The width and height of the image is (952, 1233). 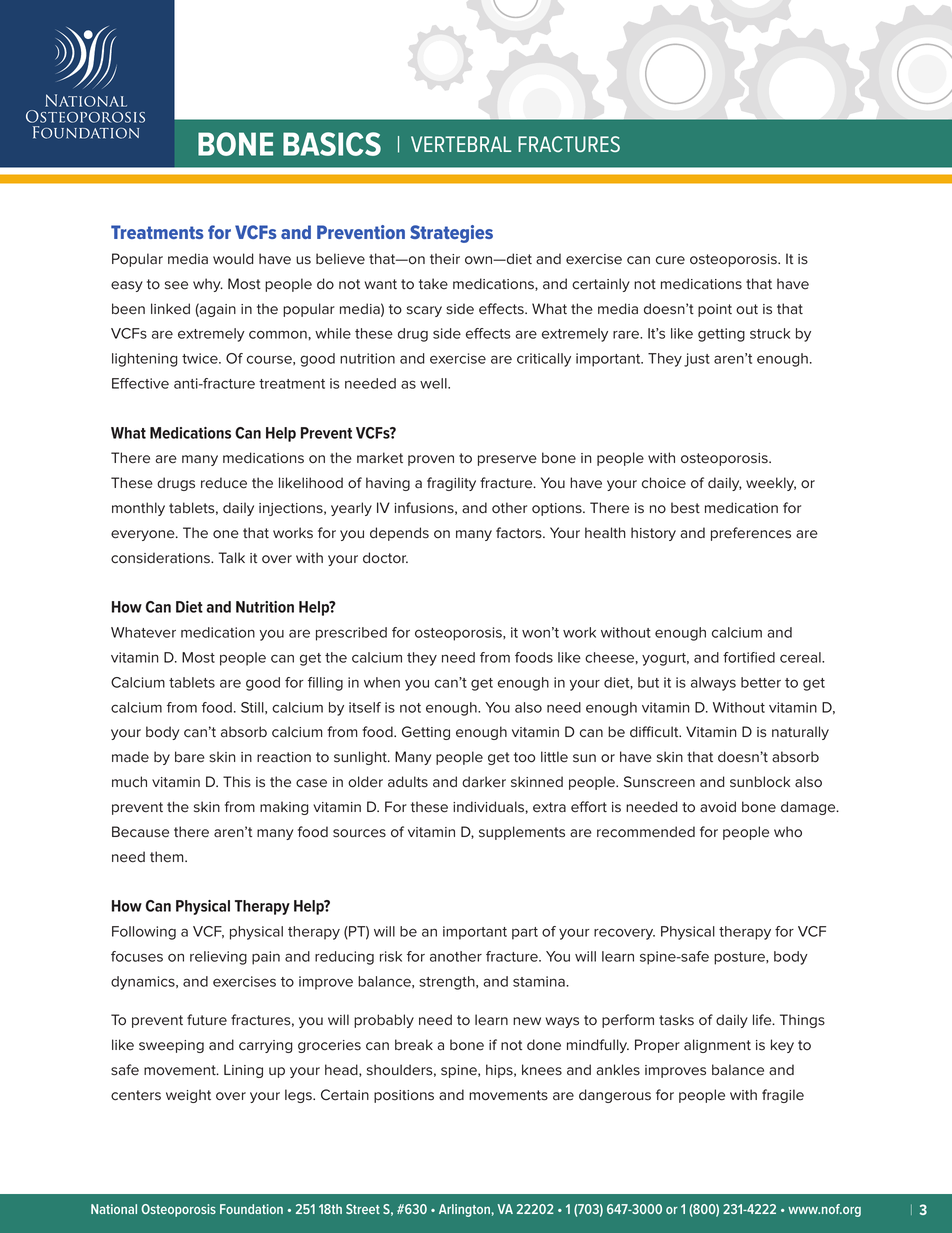 I want to click on Foundation, so click(x=251, y=1209).
